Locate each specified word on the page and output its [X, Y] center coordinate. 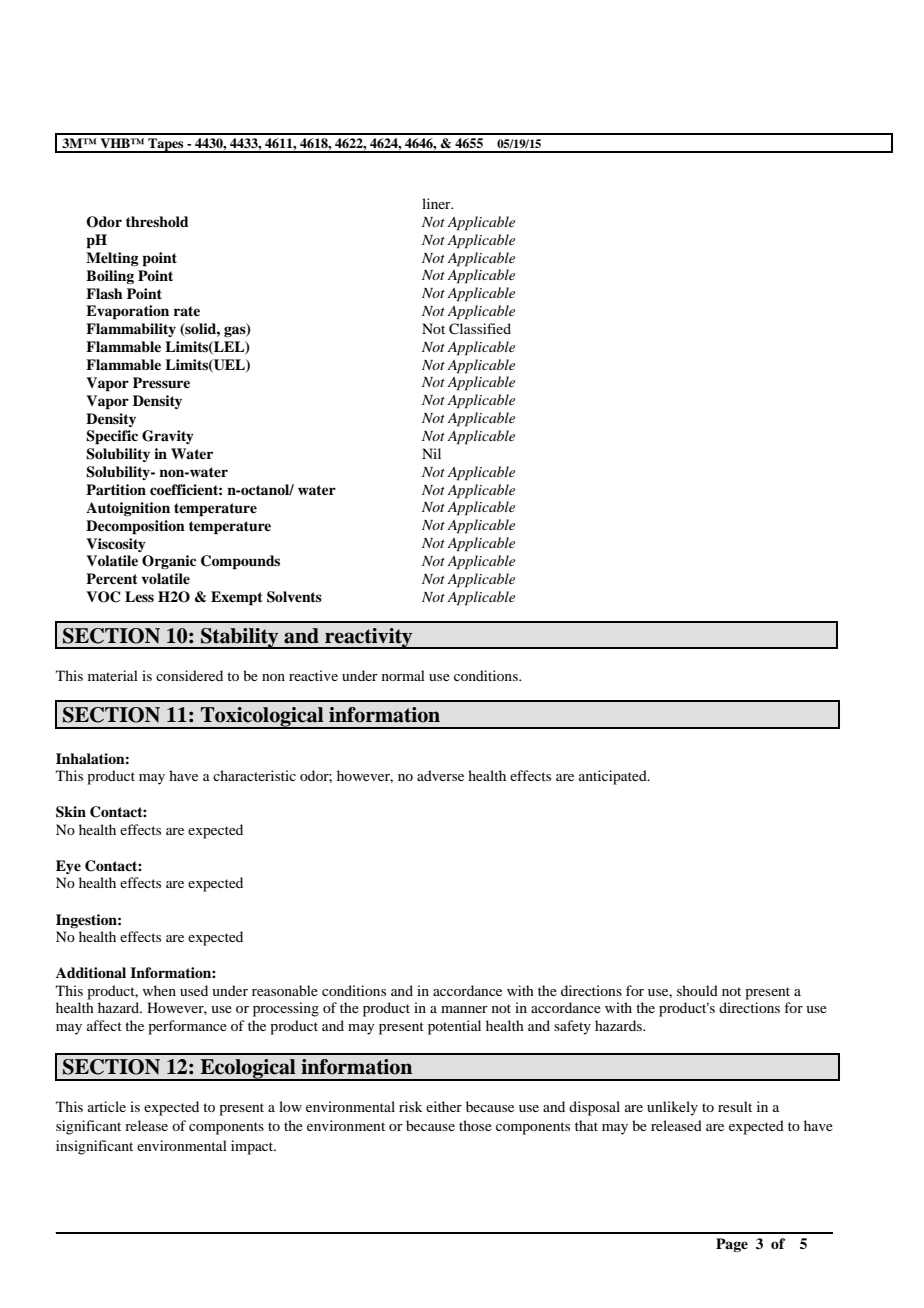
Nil [431, 453]
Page [732, 1245]
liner [437, 203]
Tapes [166, 145]
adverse [440, 775]
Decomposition [135, 527]
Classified [480, 329]
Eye [68, 867]
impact [253, 1147]
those [475, 1125]
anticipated [614, 777]
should [697, 990]
